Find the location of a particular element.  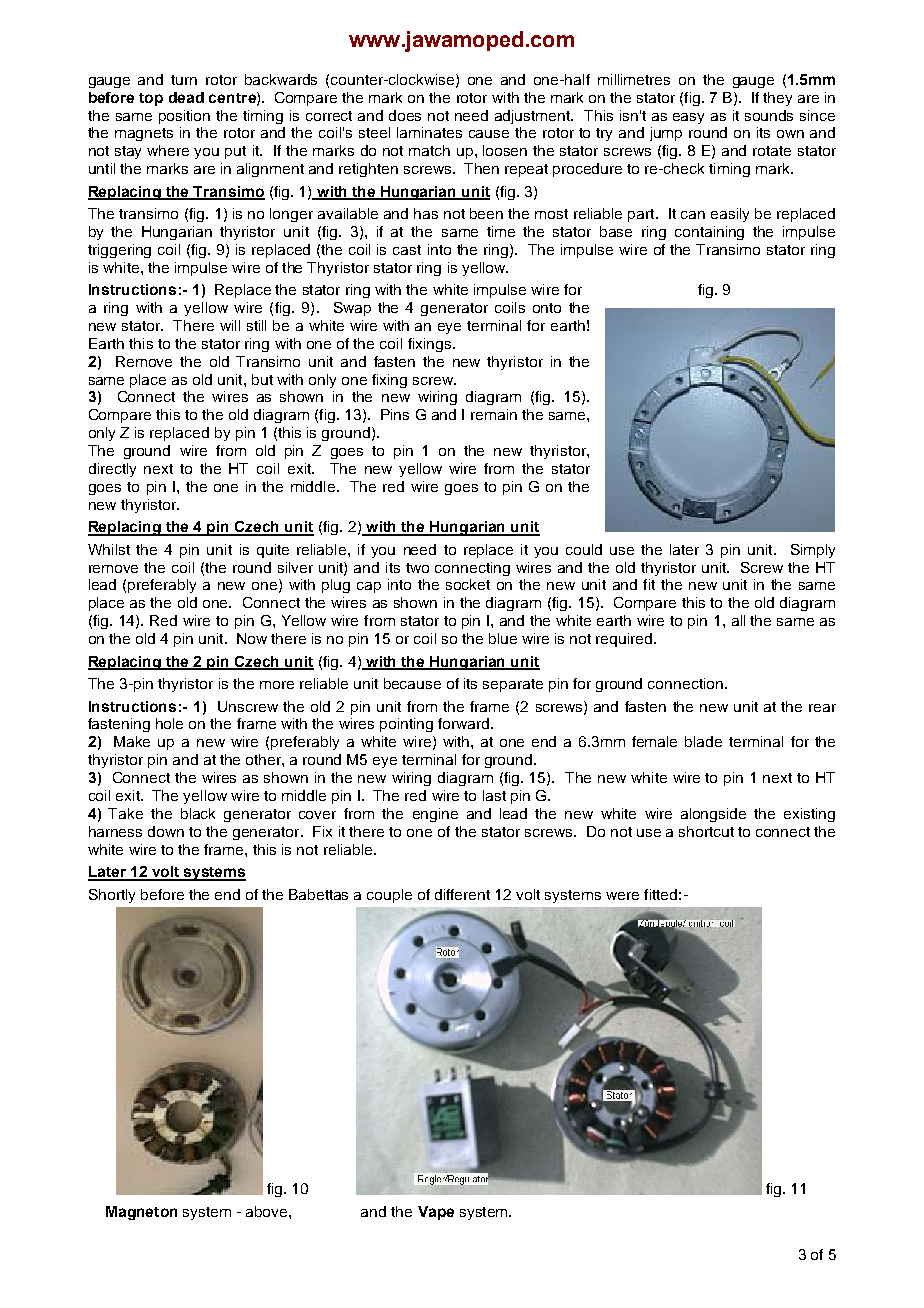

above is located at coordinates (268, 1211).
